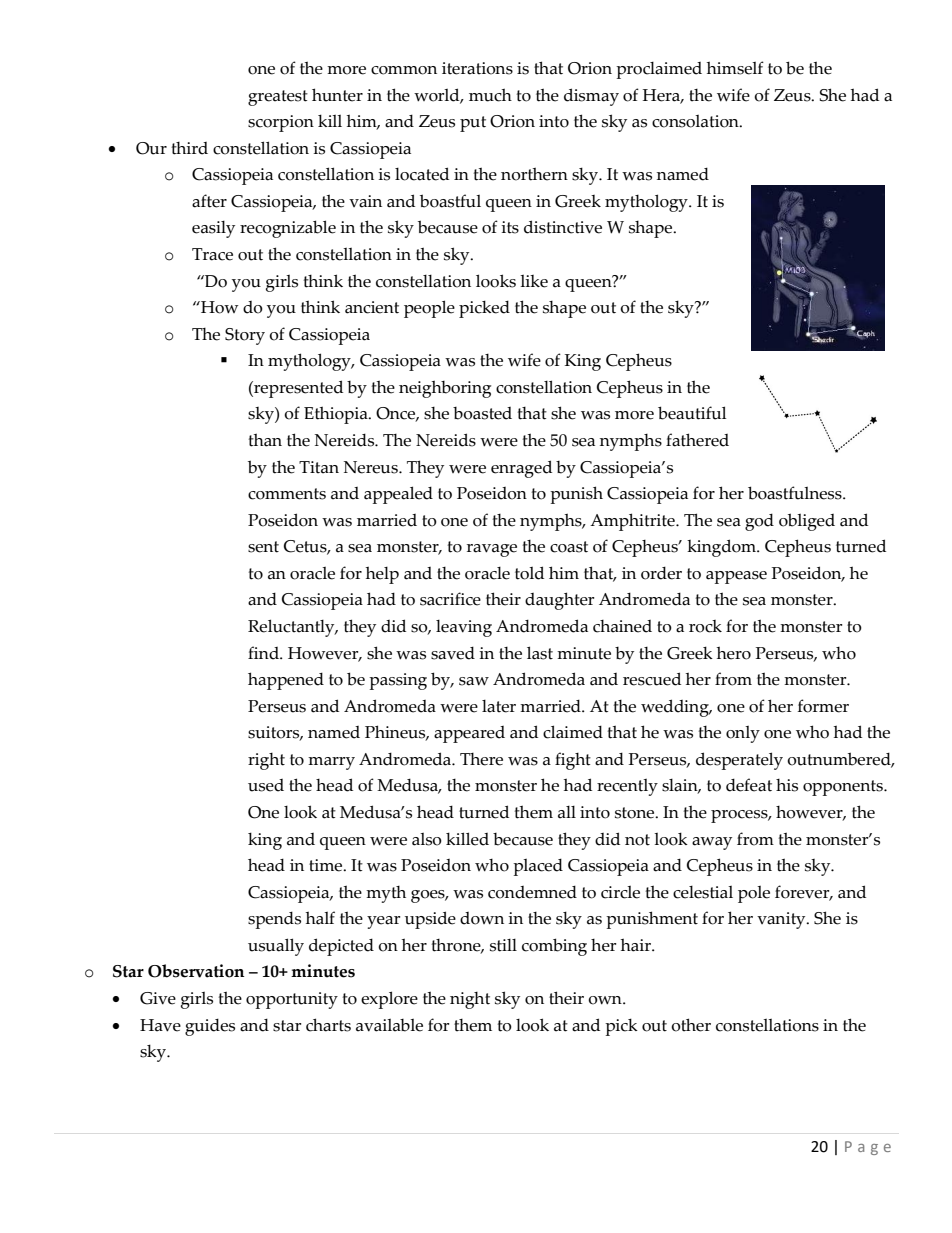 The width and height of the screenshot is (952, 1233). Describe the element at coordinates (692, 413) in the screenshot. I see `beautiful` at that location.
